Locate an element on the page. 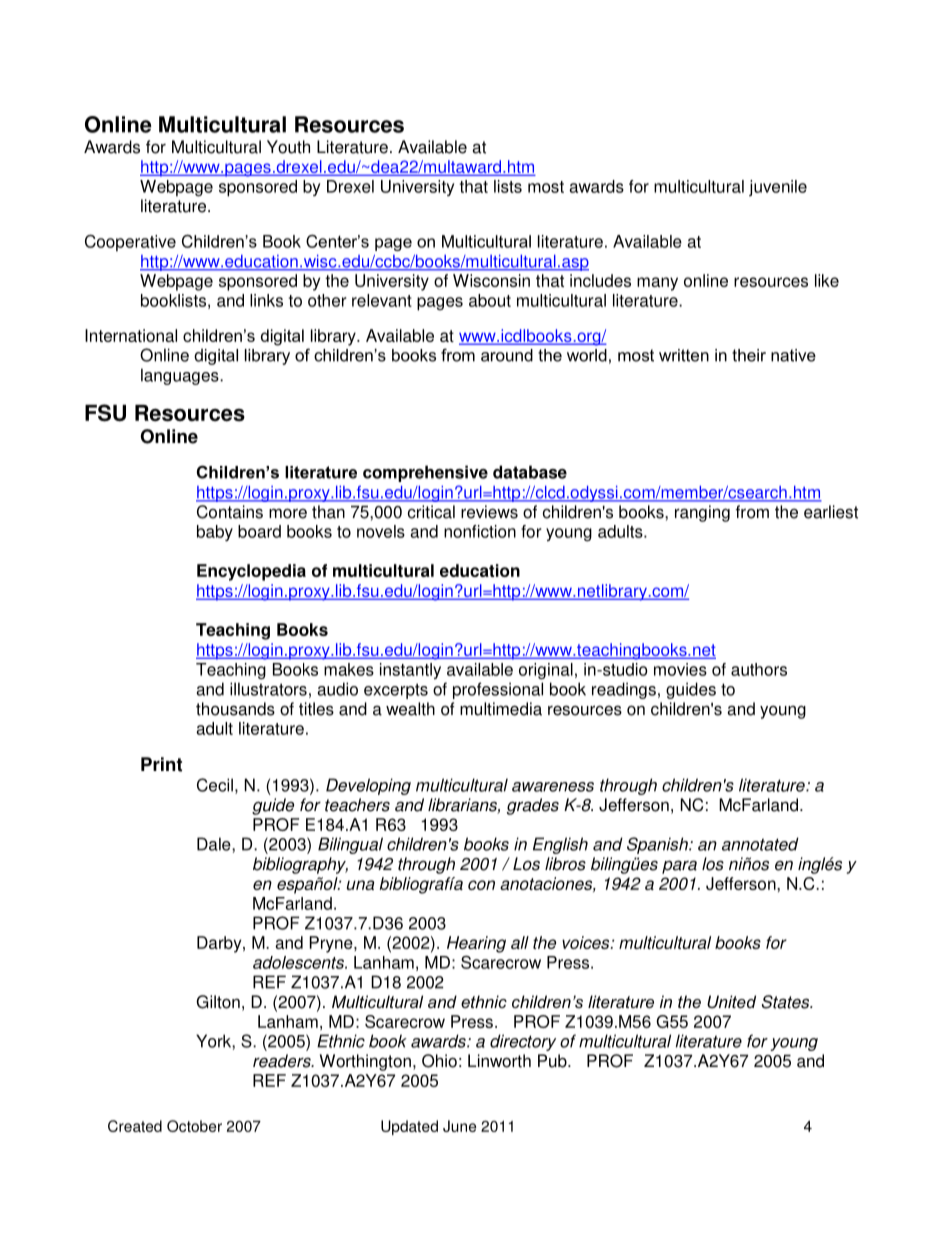  United is located at coordinates (731, 1001).
